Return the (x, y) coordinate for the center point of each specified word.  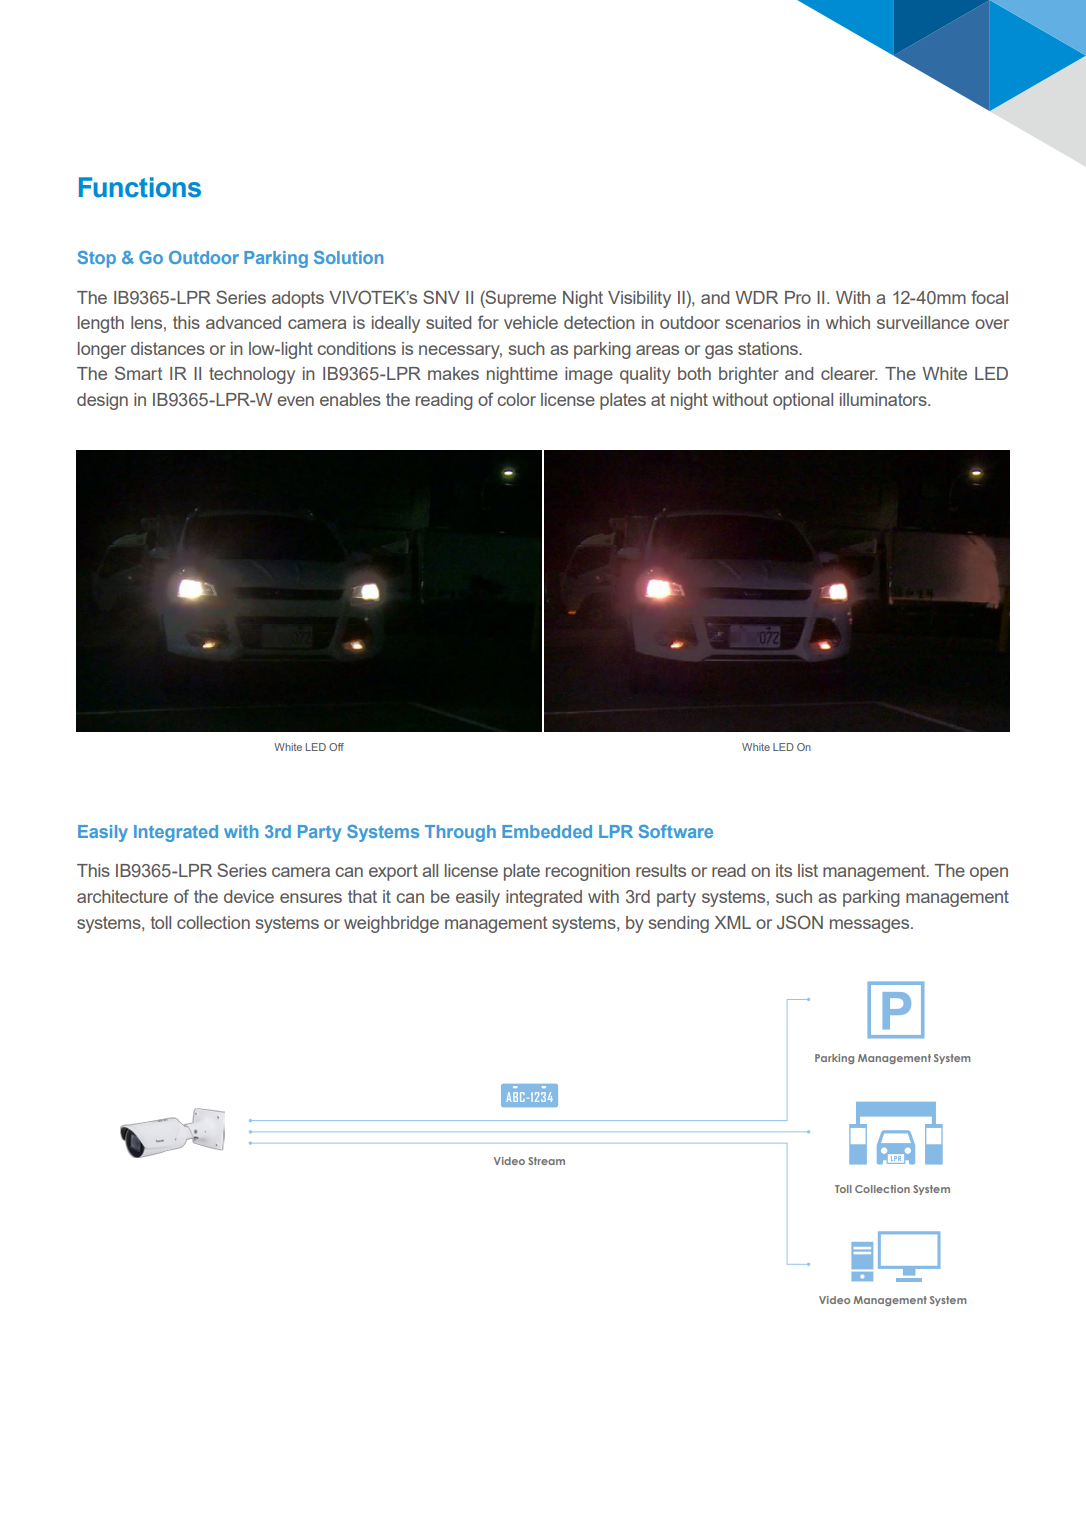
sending (678, 924)
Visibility (639, 299)
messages (871, 926)
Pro (798, 297)
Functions (140, 187)
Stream (546, 1161)
